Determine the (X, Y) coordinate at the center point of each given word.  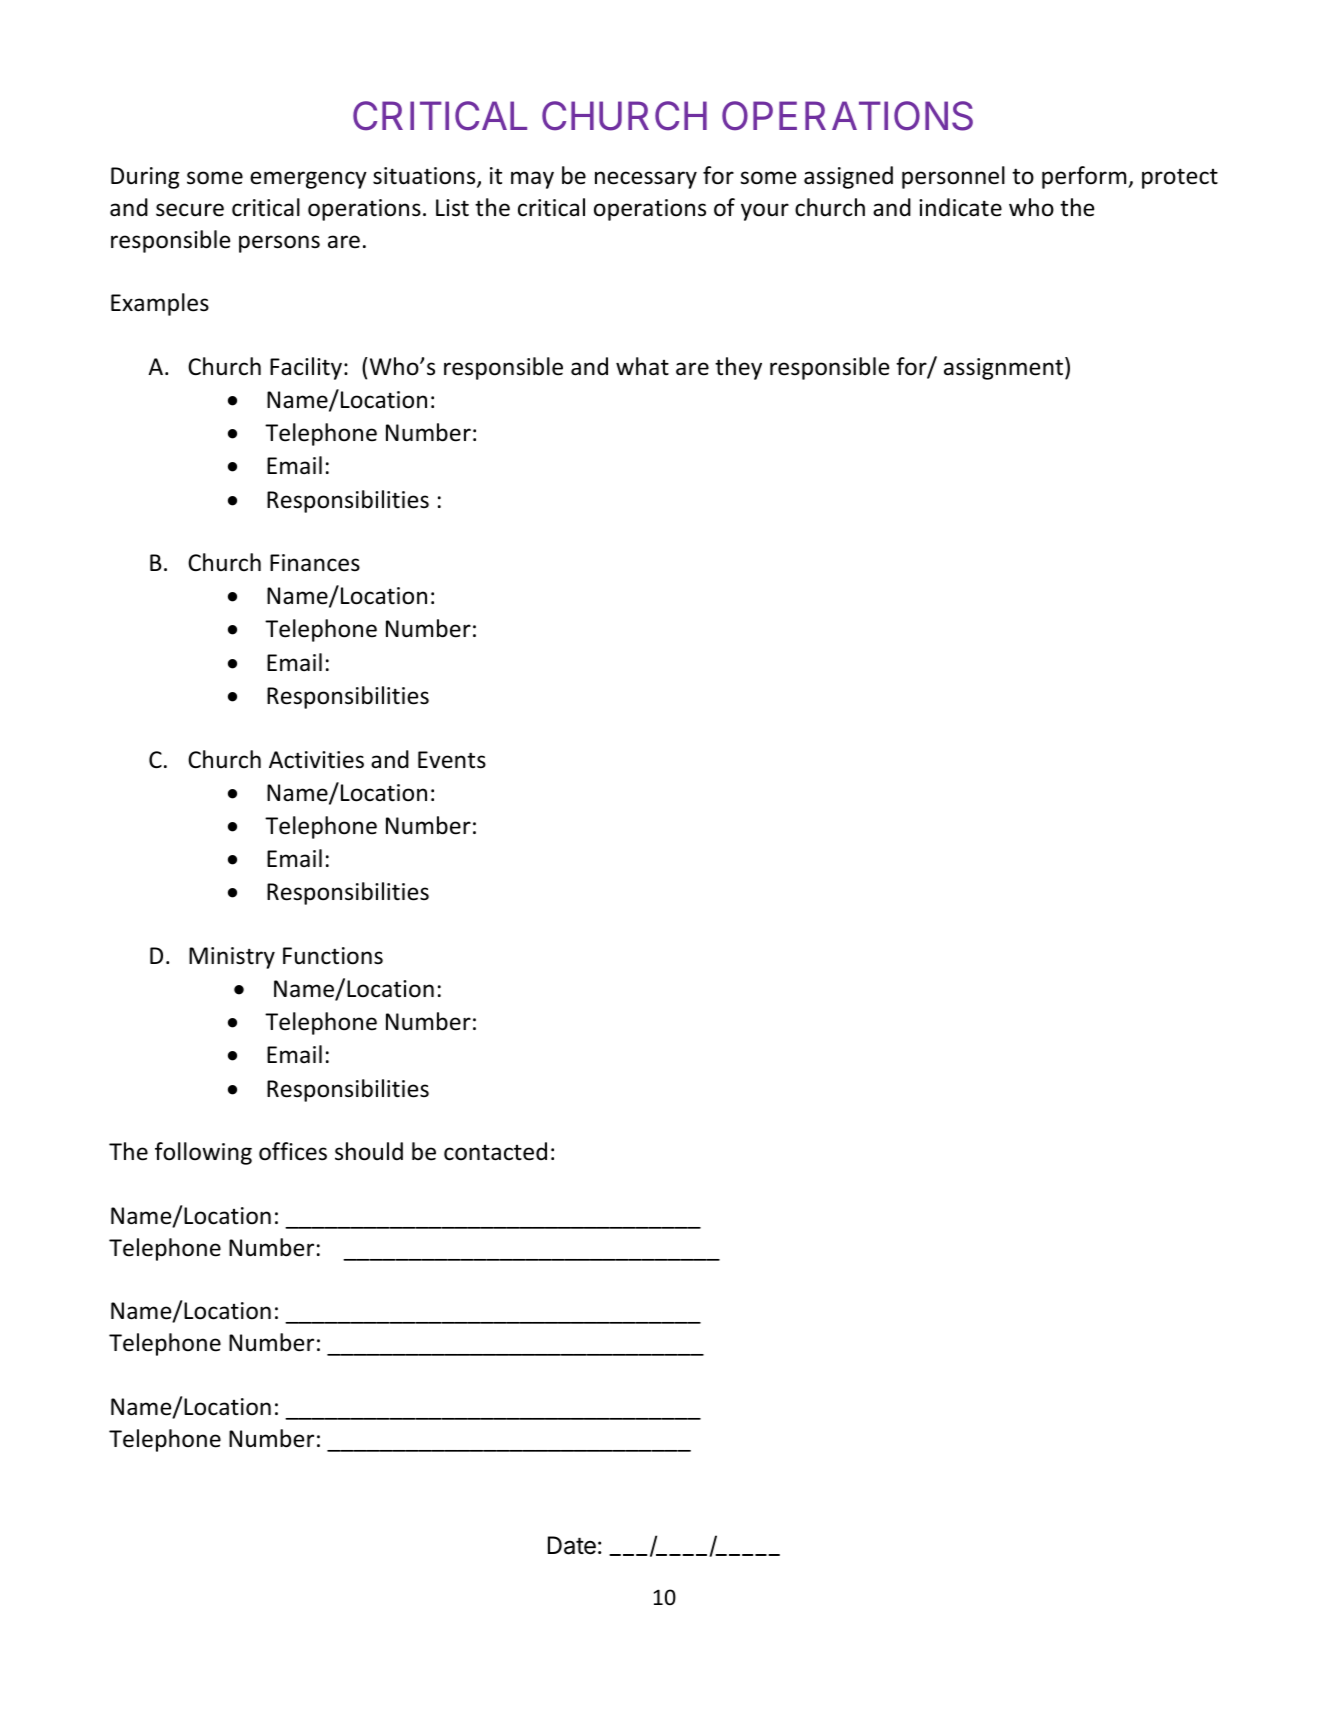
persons (279, 244)
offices (293, 1151)
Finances (315, 563)
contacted (495, 1151)
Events (452, 760)
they (738, 368)
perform (1085, 177)
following (203, 1153)
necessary (646, 180)
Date (572, 1545)
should (369, 1151)
